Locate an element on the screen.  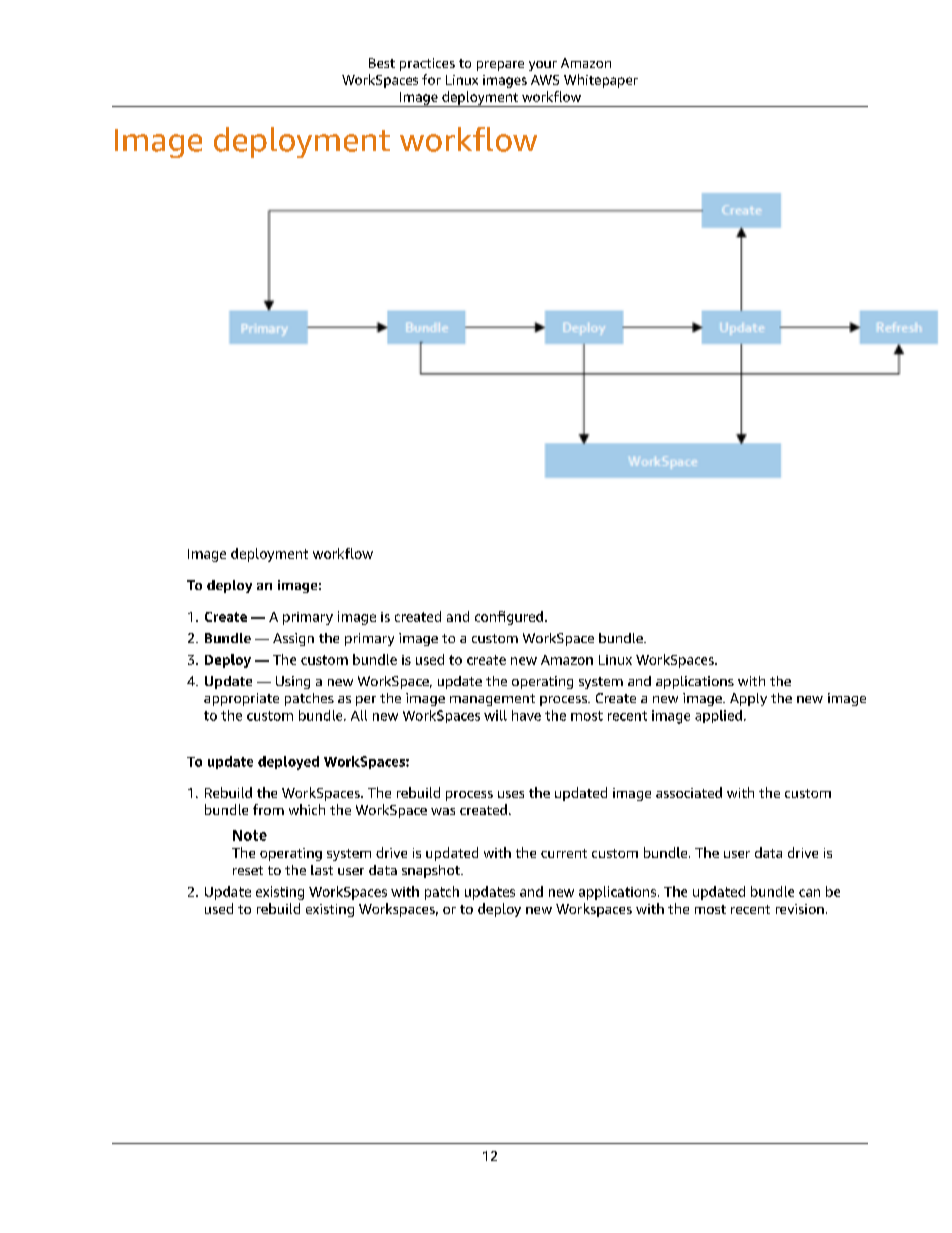
Whitepaper is located at coordinates (601, 81).
